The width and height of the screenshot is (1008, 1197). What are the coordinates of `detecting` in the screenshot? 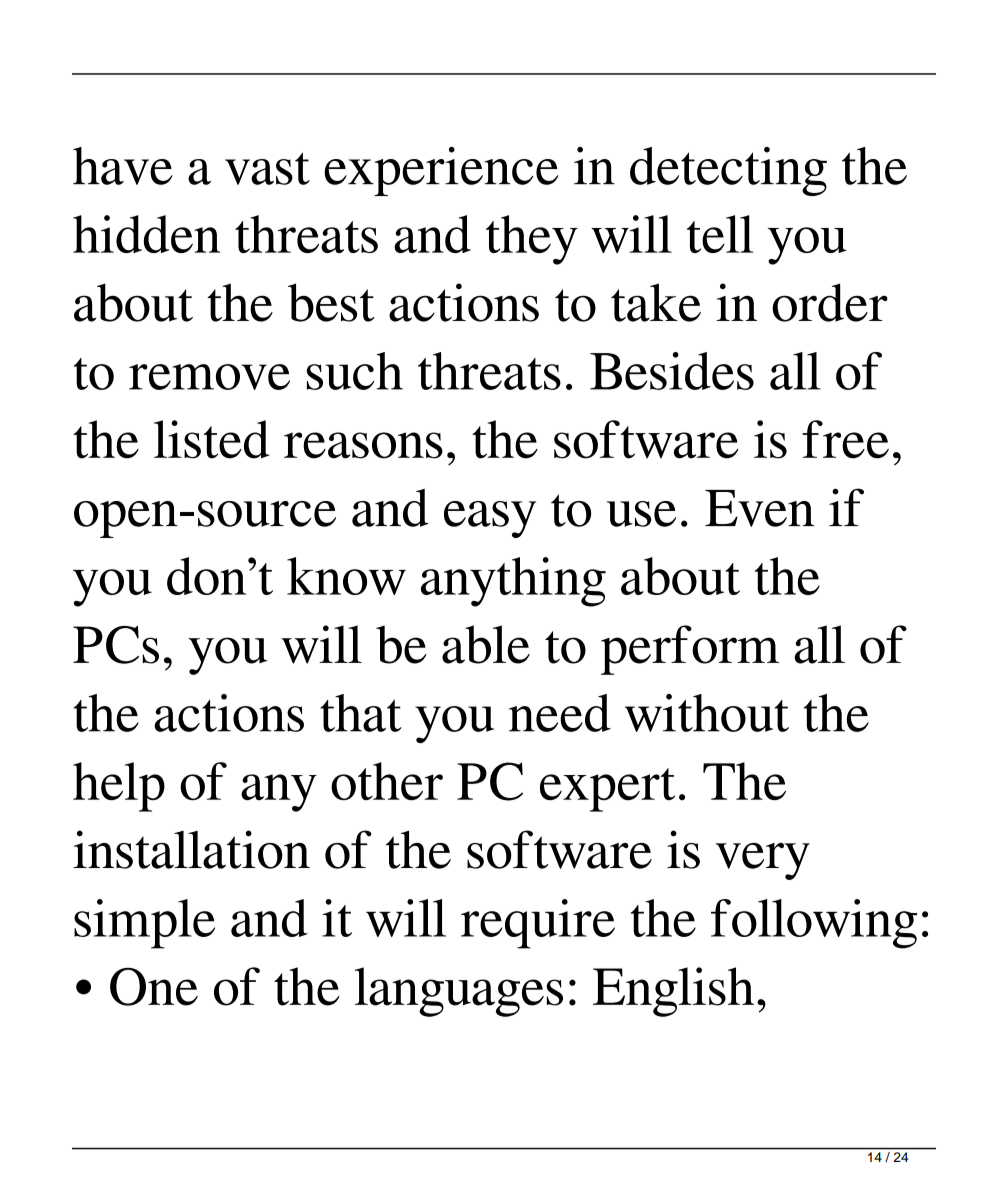 It's located at (728, 171).
